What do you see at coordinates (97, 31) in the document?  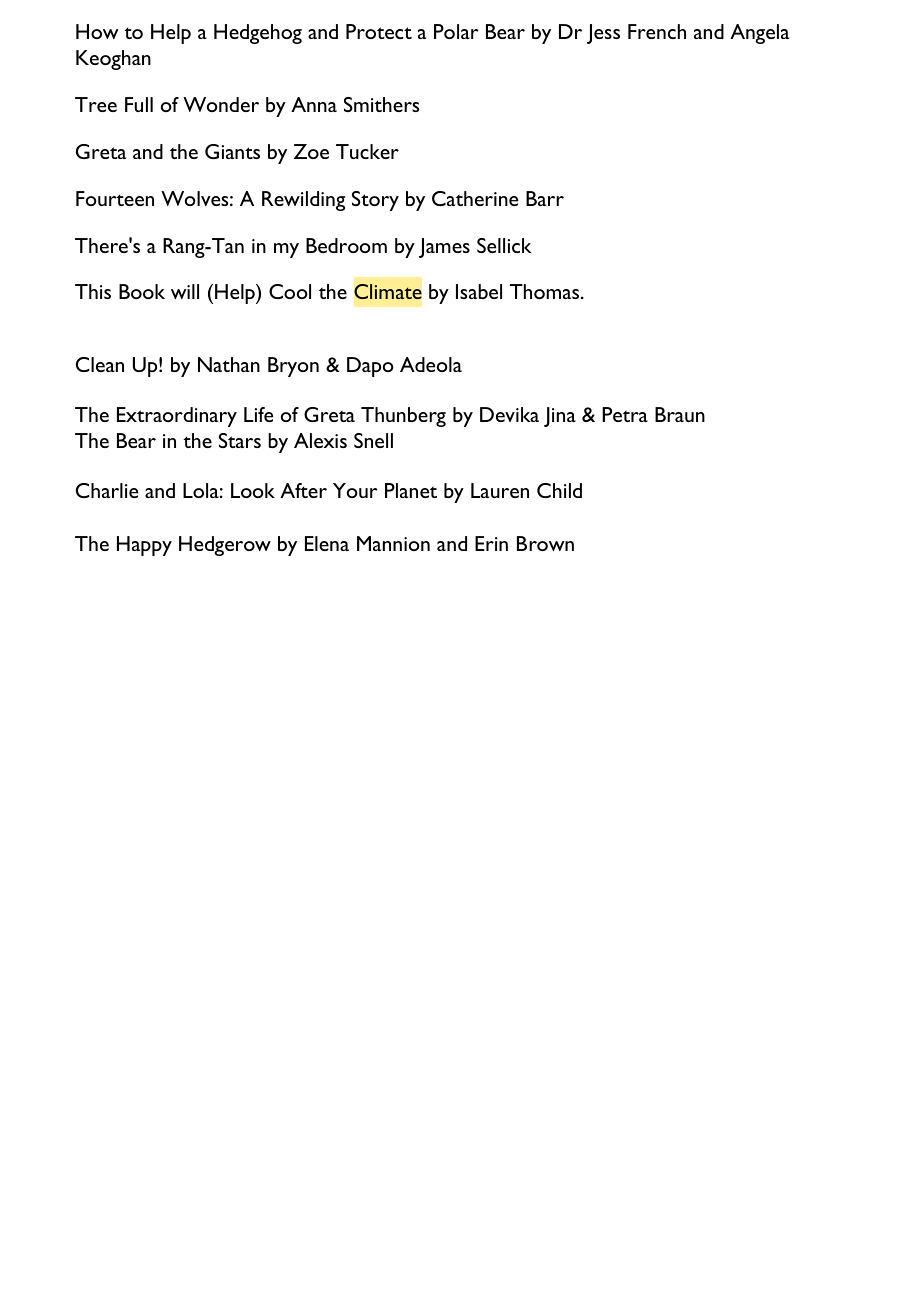 I see `How` at bounding box center [97, 31].
